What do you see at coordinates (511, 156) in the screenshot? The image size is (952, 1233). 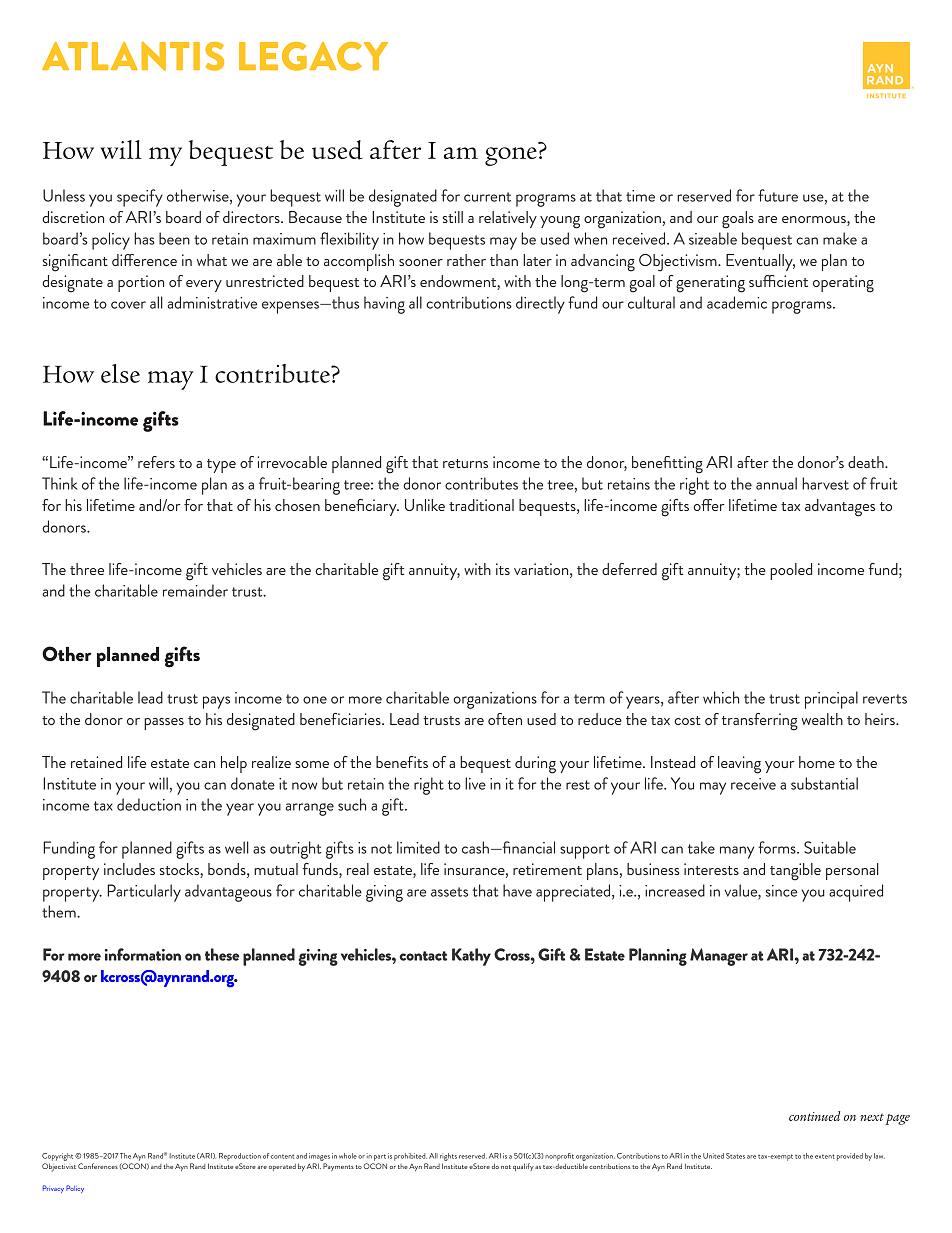 I see `gone` at bounding box center [511, 156].
